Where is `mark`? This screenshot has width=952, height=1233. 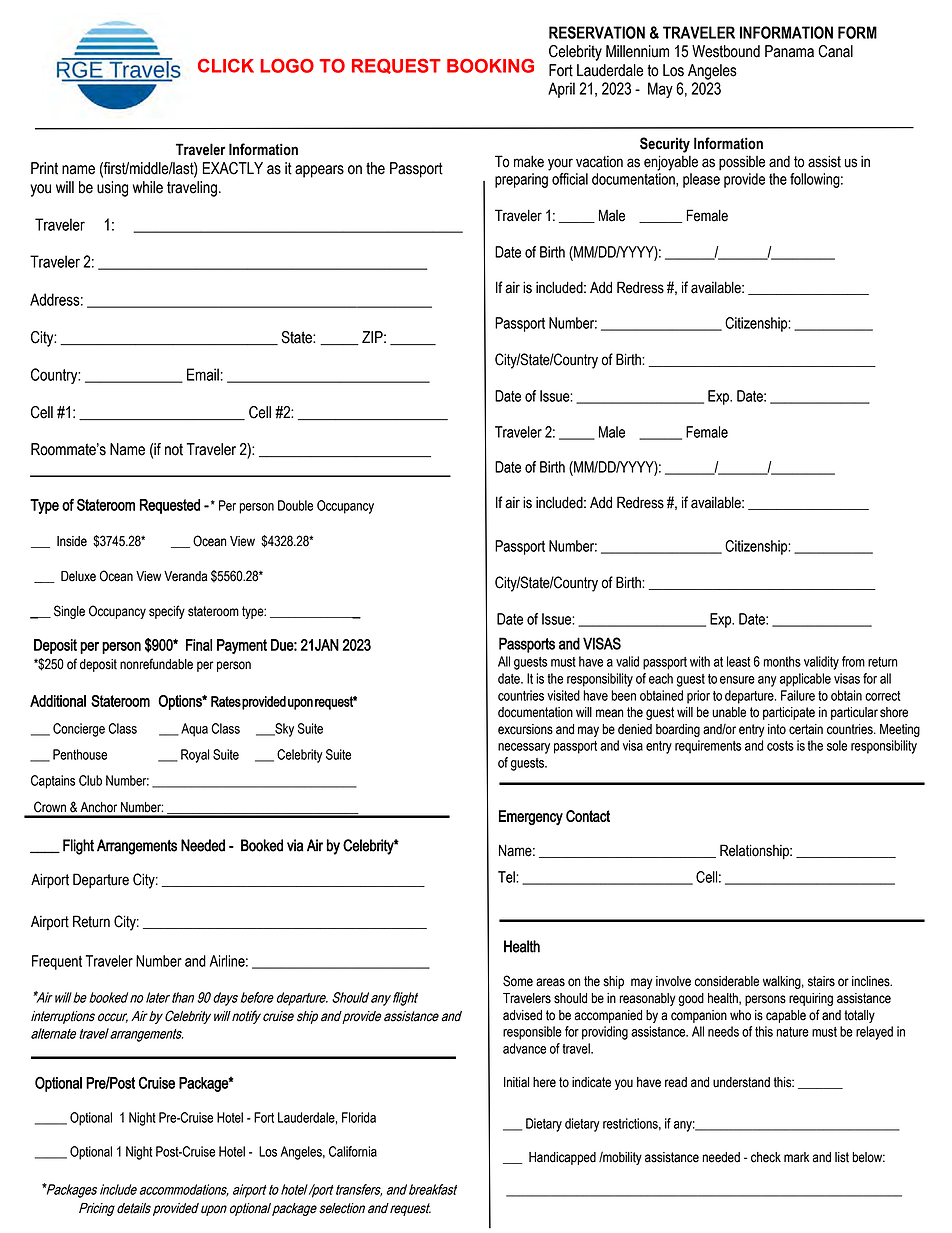
mark is located at coordinates (796, 1157).
